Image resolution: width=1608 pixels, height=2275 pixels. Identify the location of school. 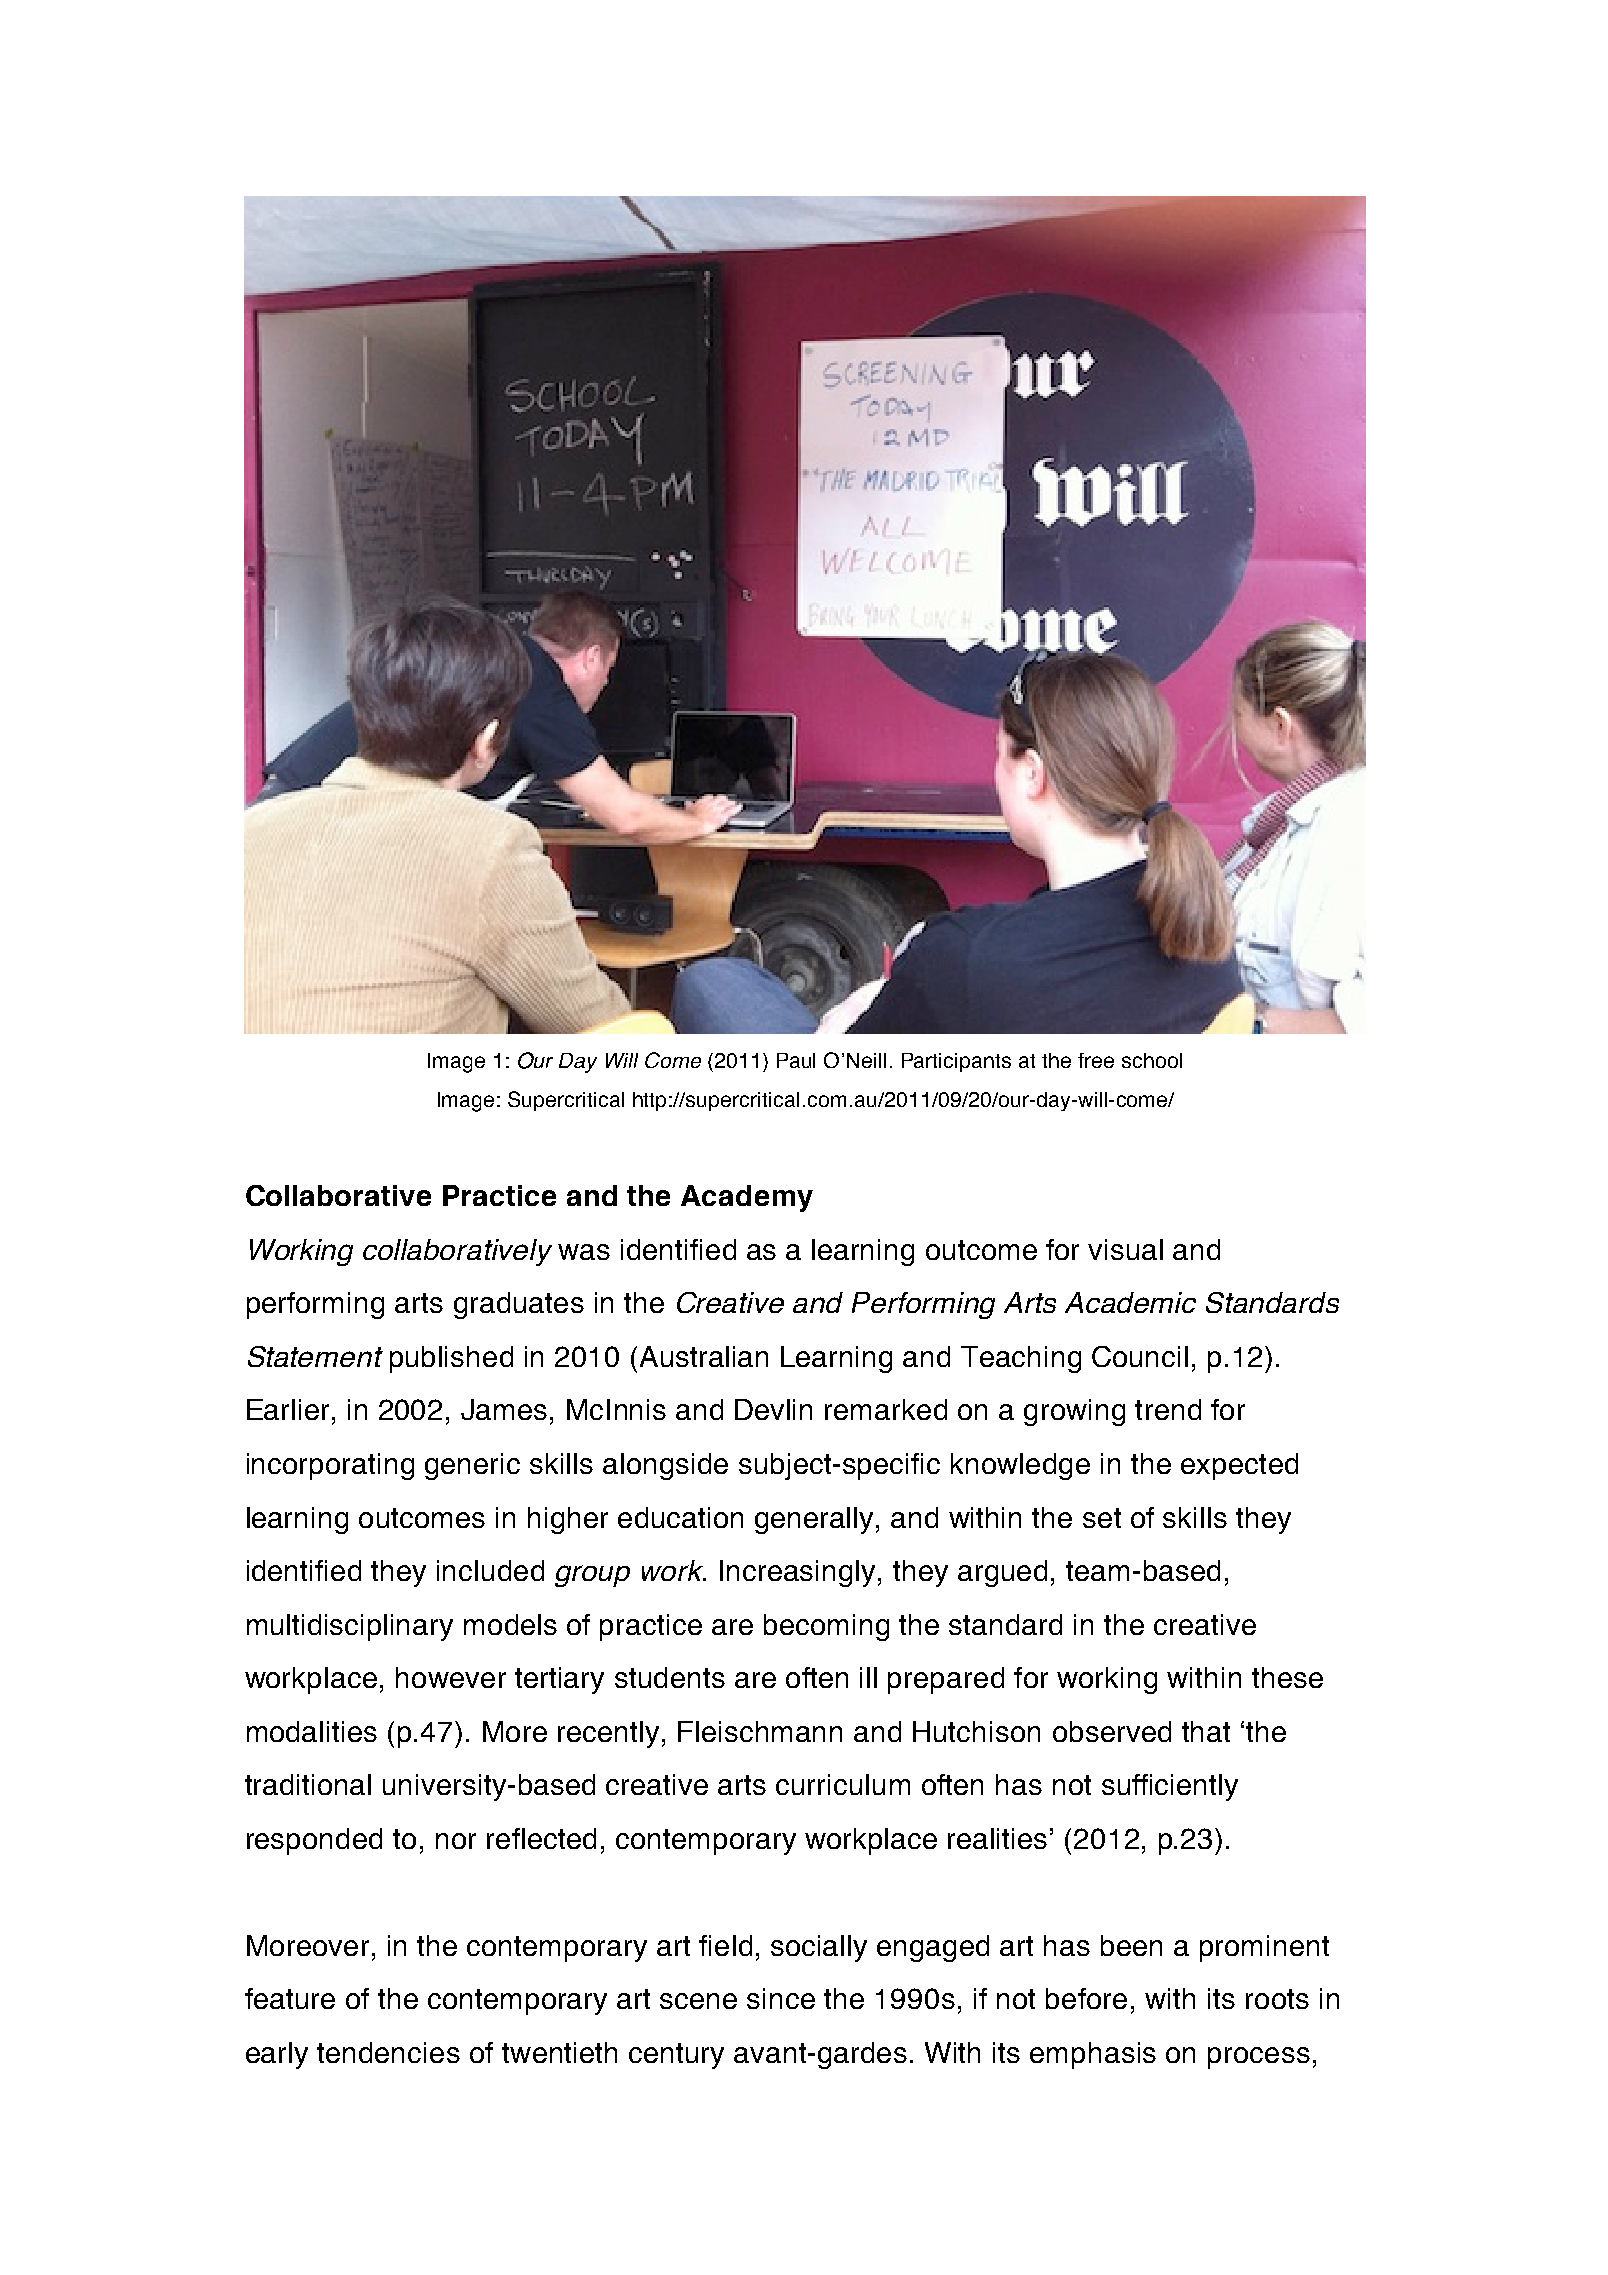
(1152, 1060).
